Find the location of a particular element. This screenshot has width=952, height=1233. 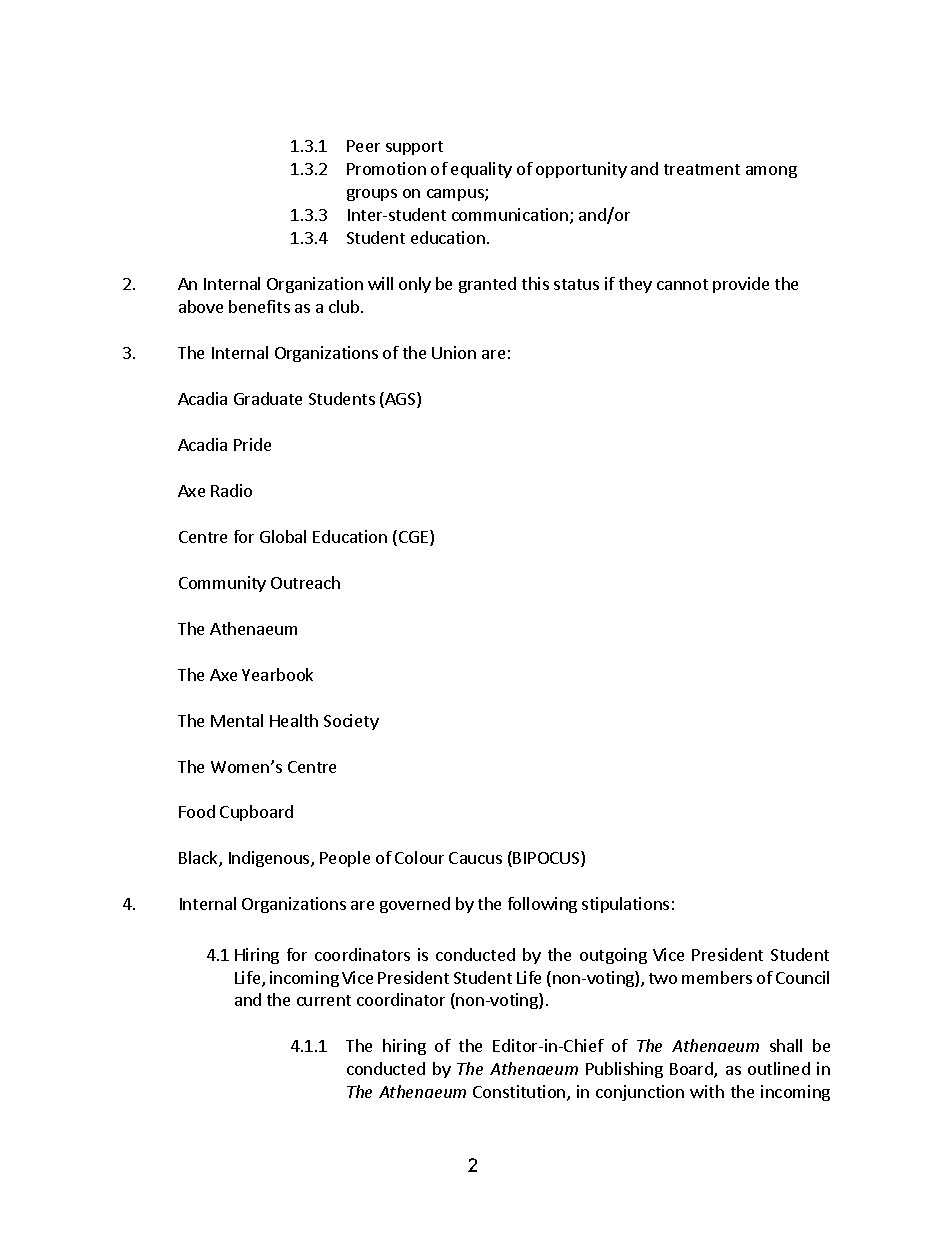

treatment is located at coordinates (702, 169).
